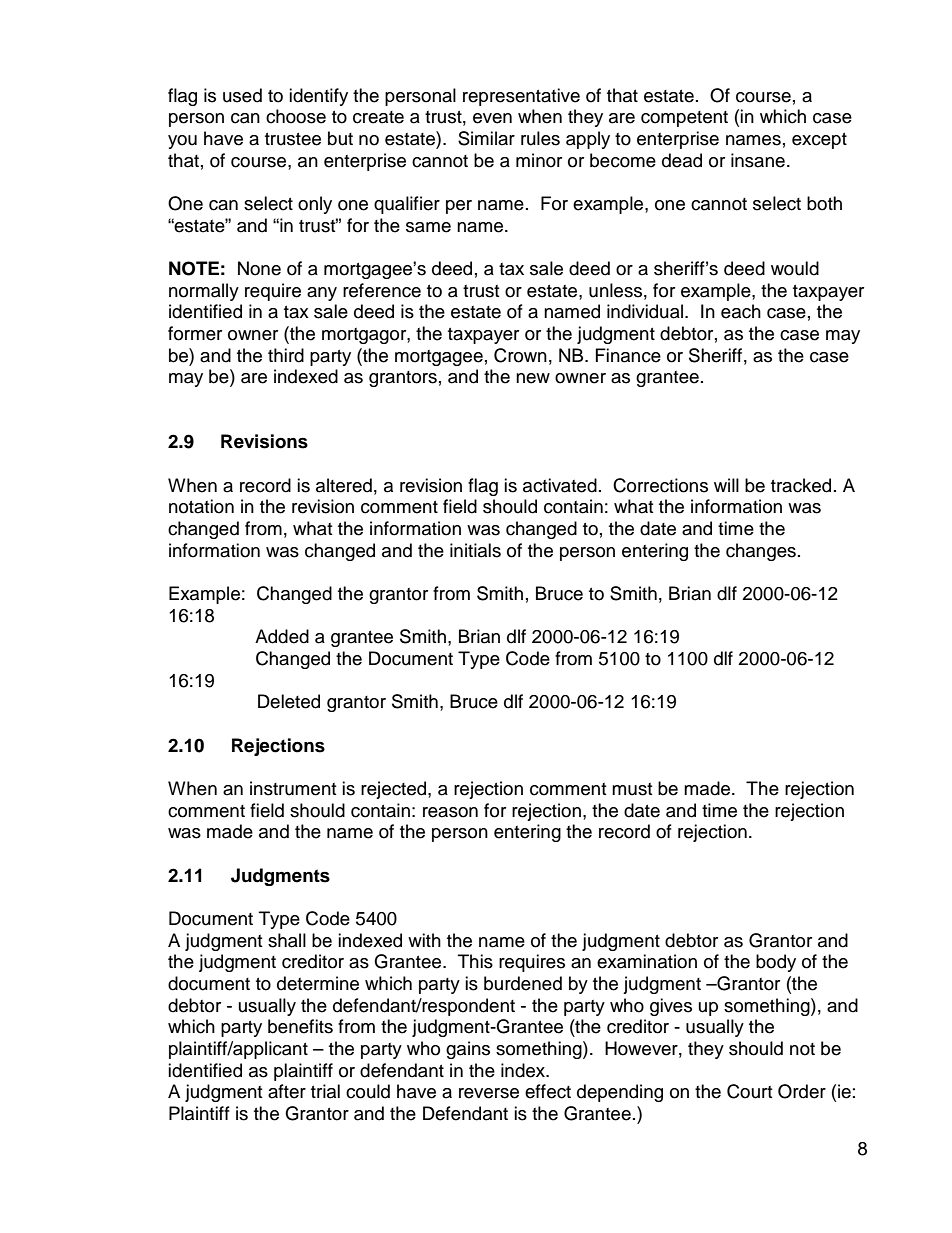 The image size is (952, 1233). I want to click on insane, so click(758, 160).
